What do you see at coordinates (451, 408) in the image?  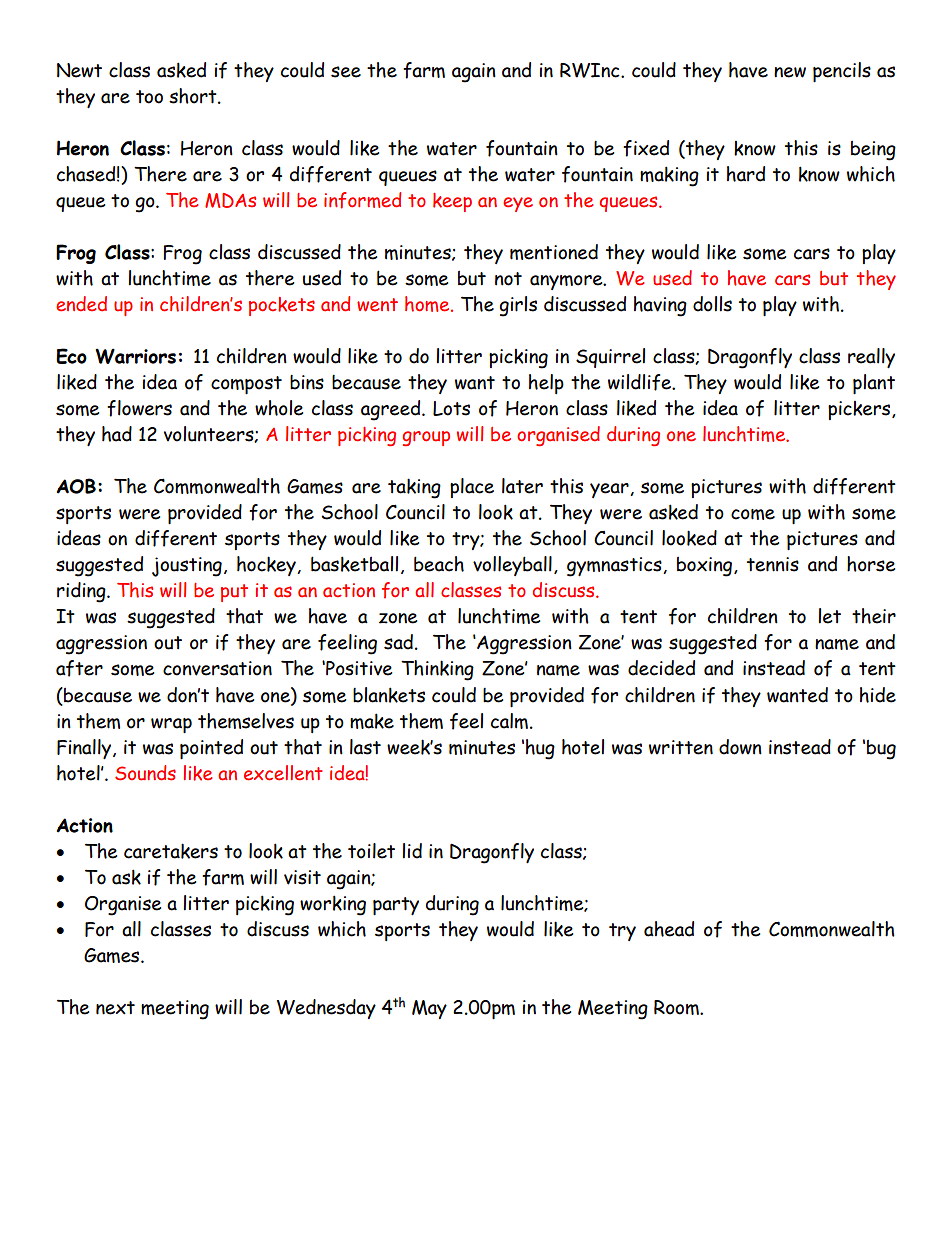 I see `Lots` at bounding box center [451, 408].
